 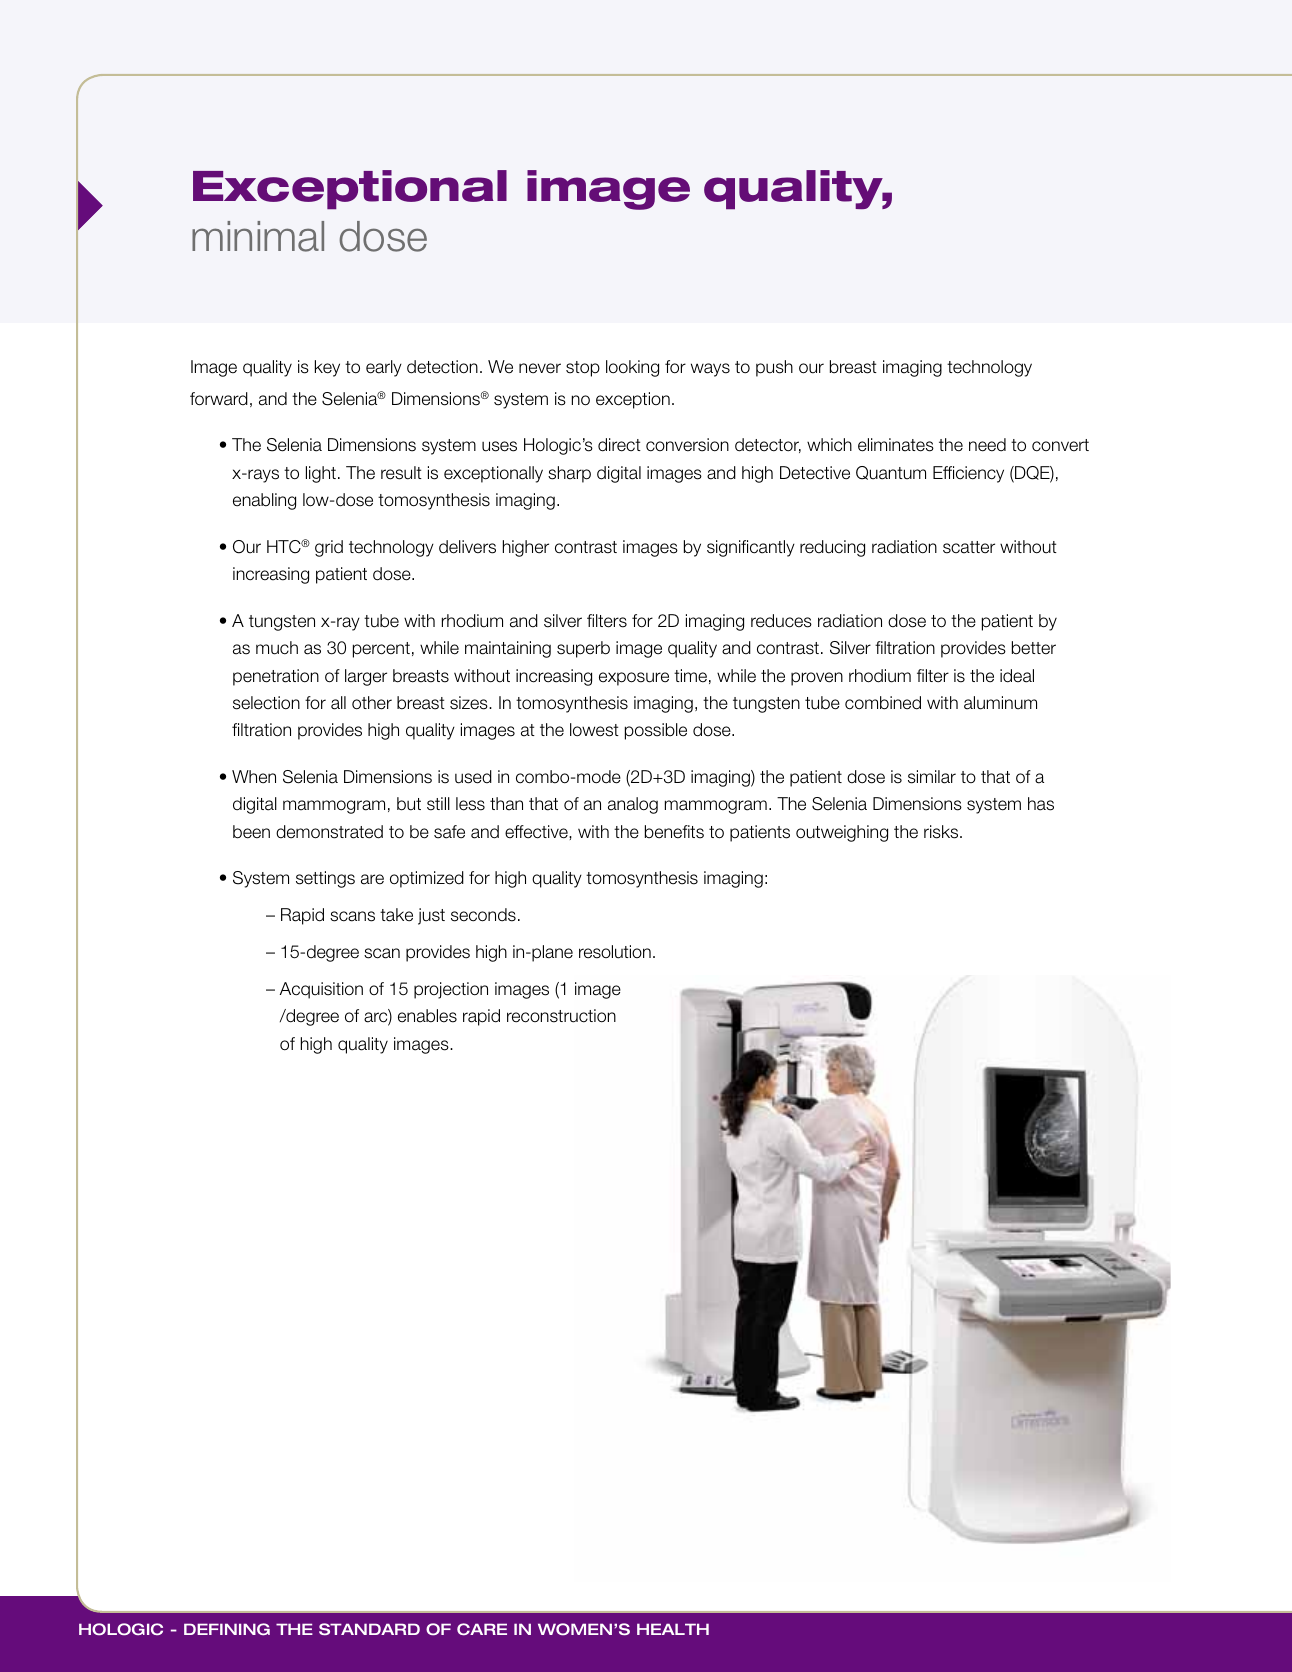 What do you see at coordinates (987, 445) in the screenshot?
I see `need` at bounding box center [987, 445].
